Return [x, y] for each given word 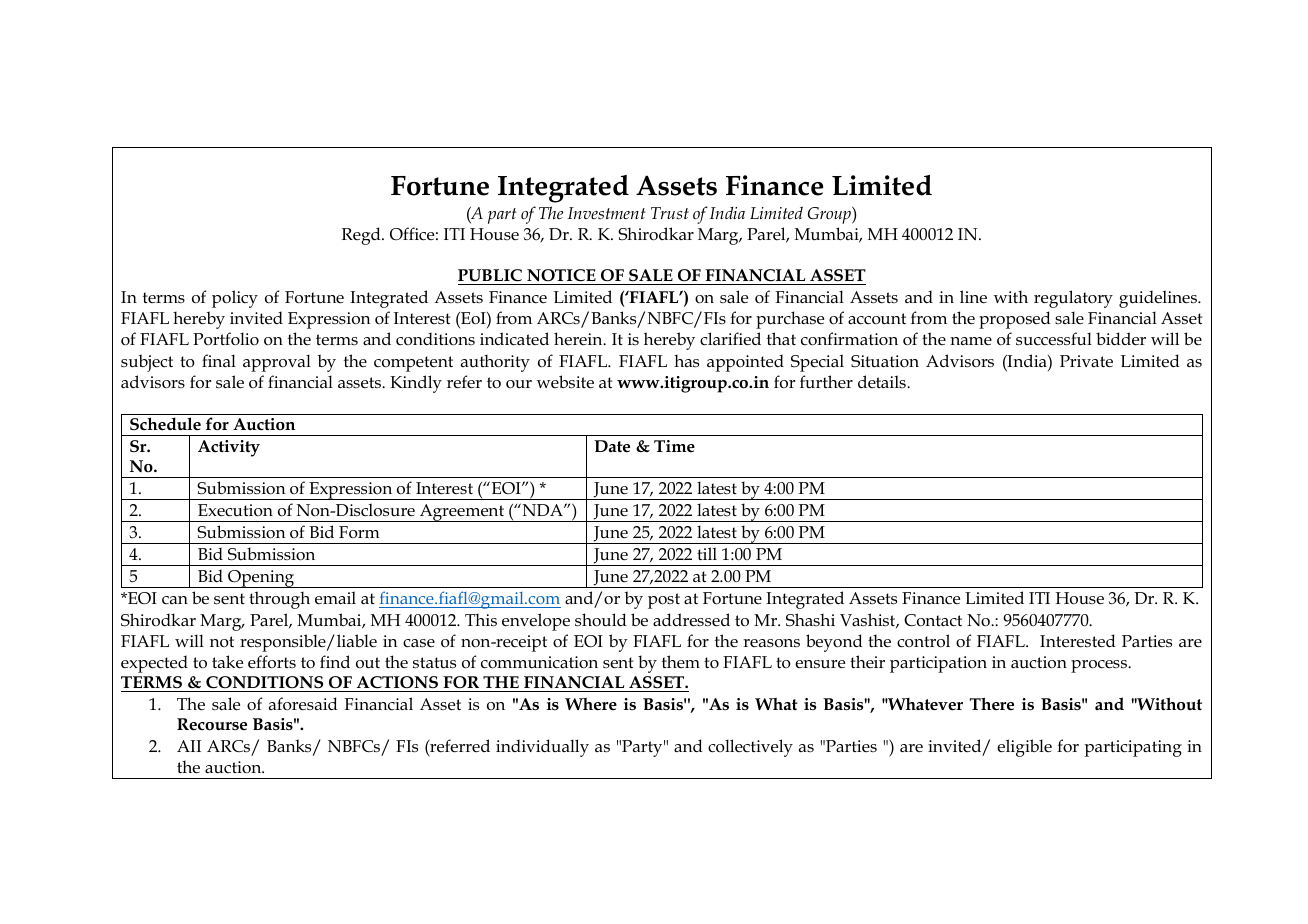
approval [277, 363]
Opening [261, 579]
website [565, 382]
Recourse [212, 724]
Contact [933, 620]
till [707, 553]
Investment [606, 213]
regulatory [1073, 299]
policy [235, 299]
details [883, 381]
